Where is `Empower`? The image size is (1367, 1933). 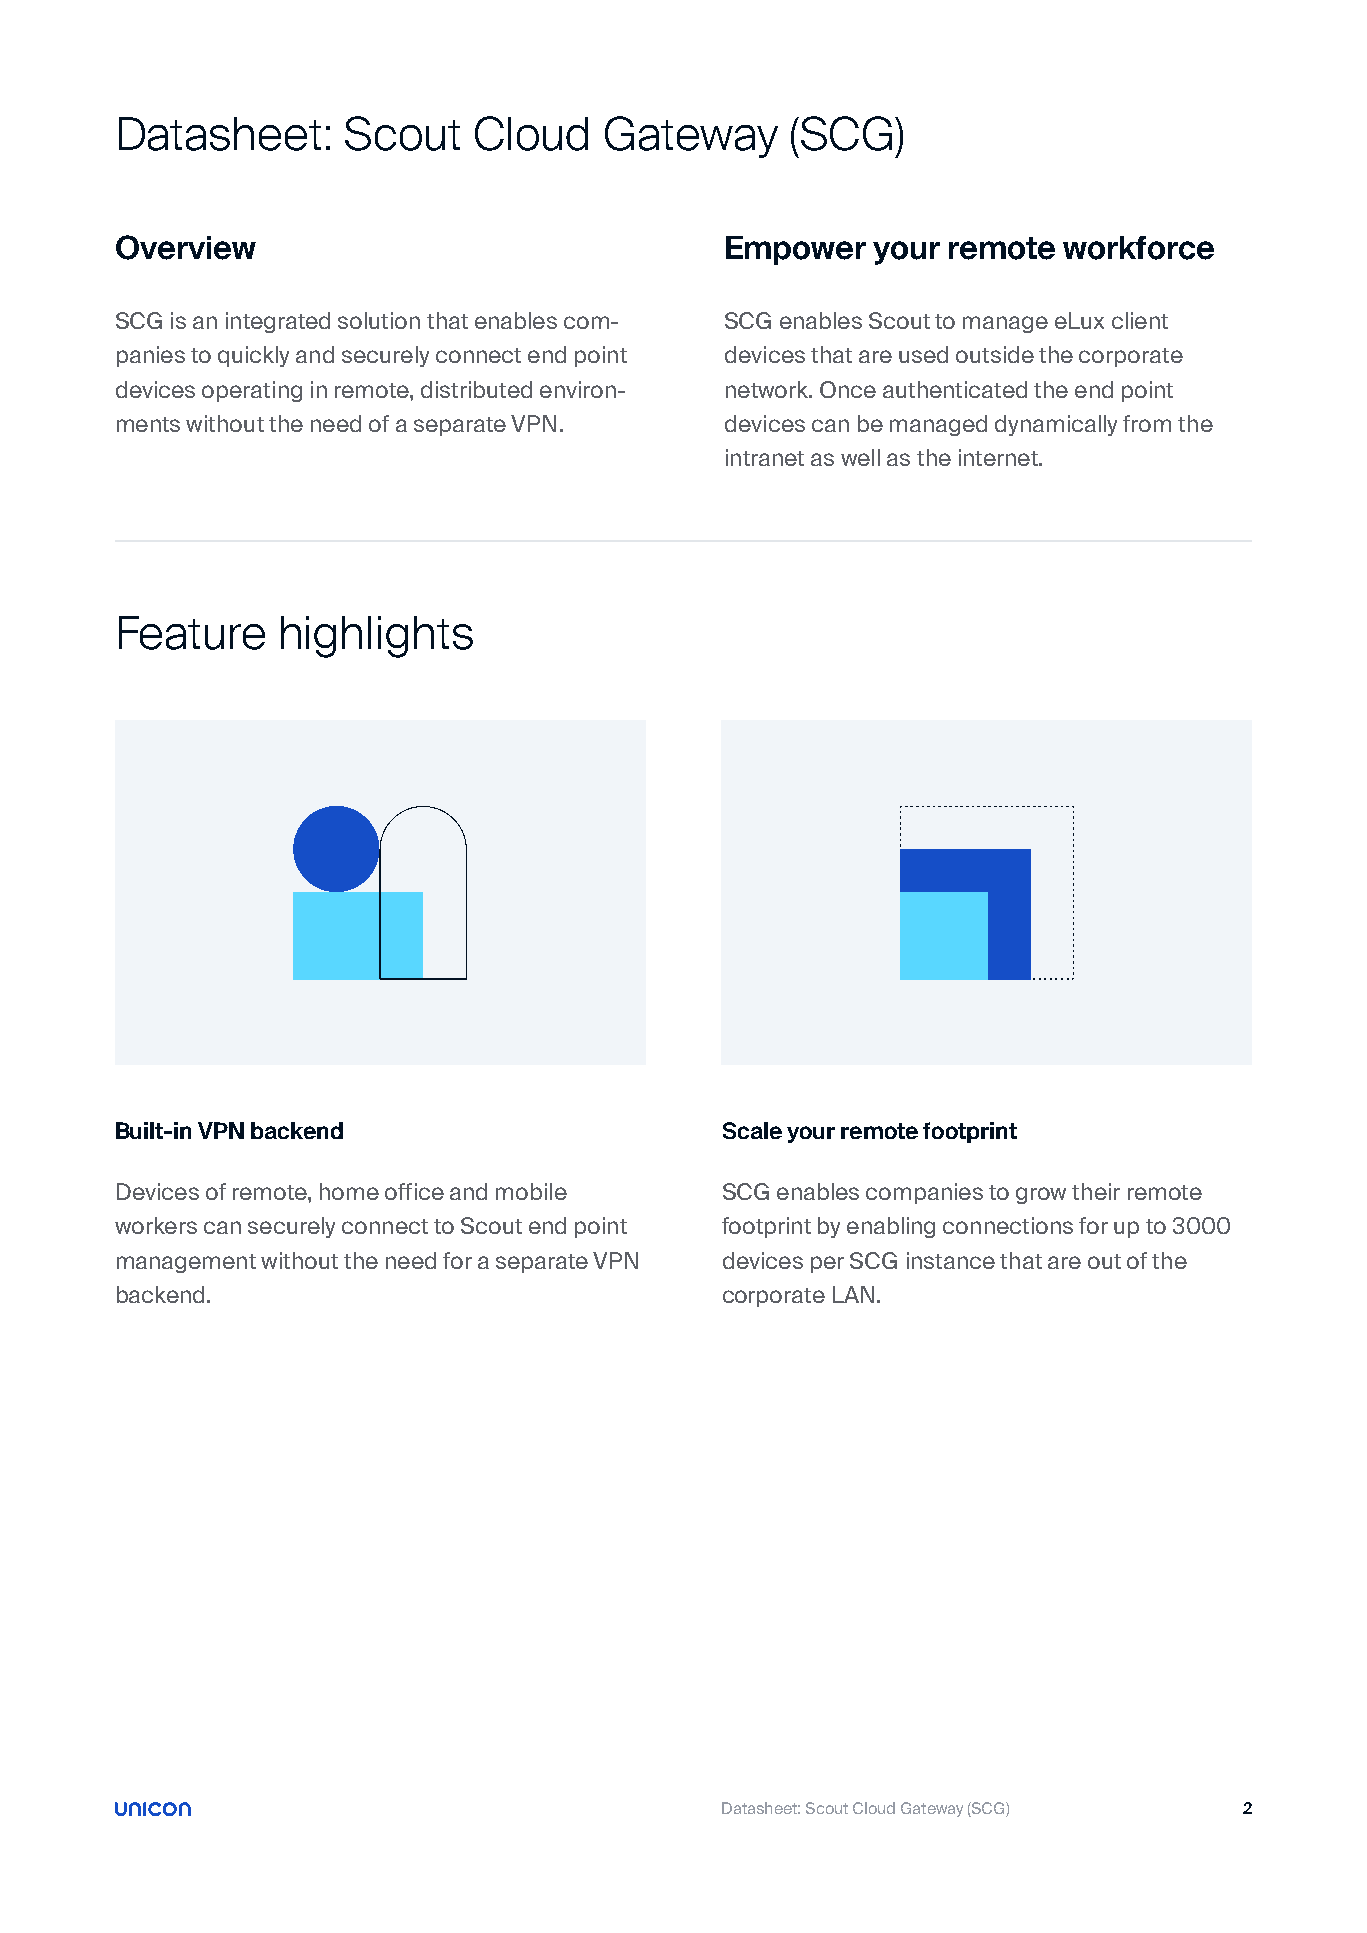 Empower is located at coordinates (796, 250).
